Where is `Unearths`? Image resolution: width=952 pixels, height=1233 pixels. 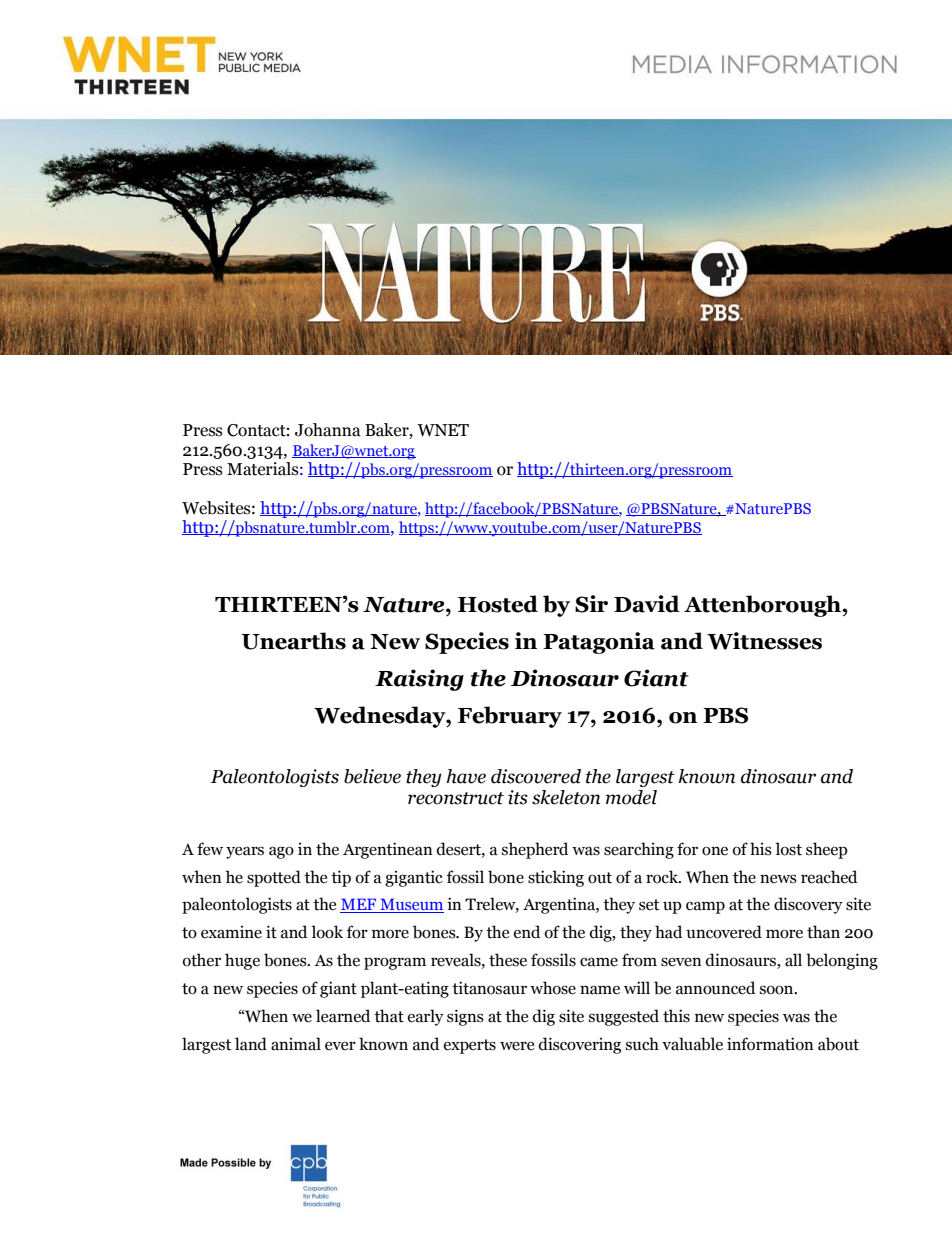 Unearths is located at coordinates (294, 641).
